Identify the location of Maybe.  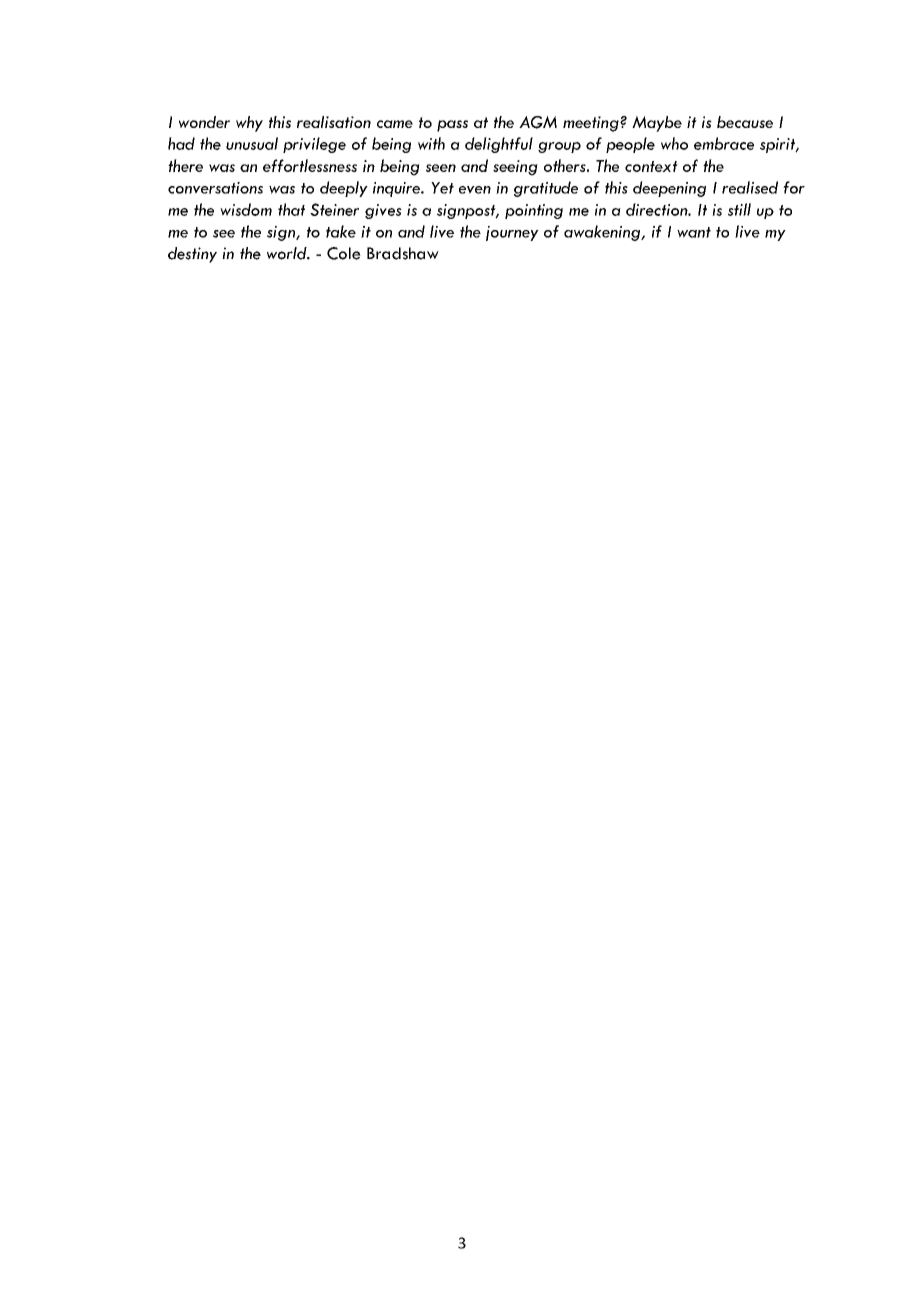
(657, 124).
